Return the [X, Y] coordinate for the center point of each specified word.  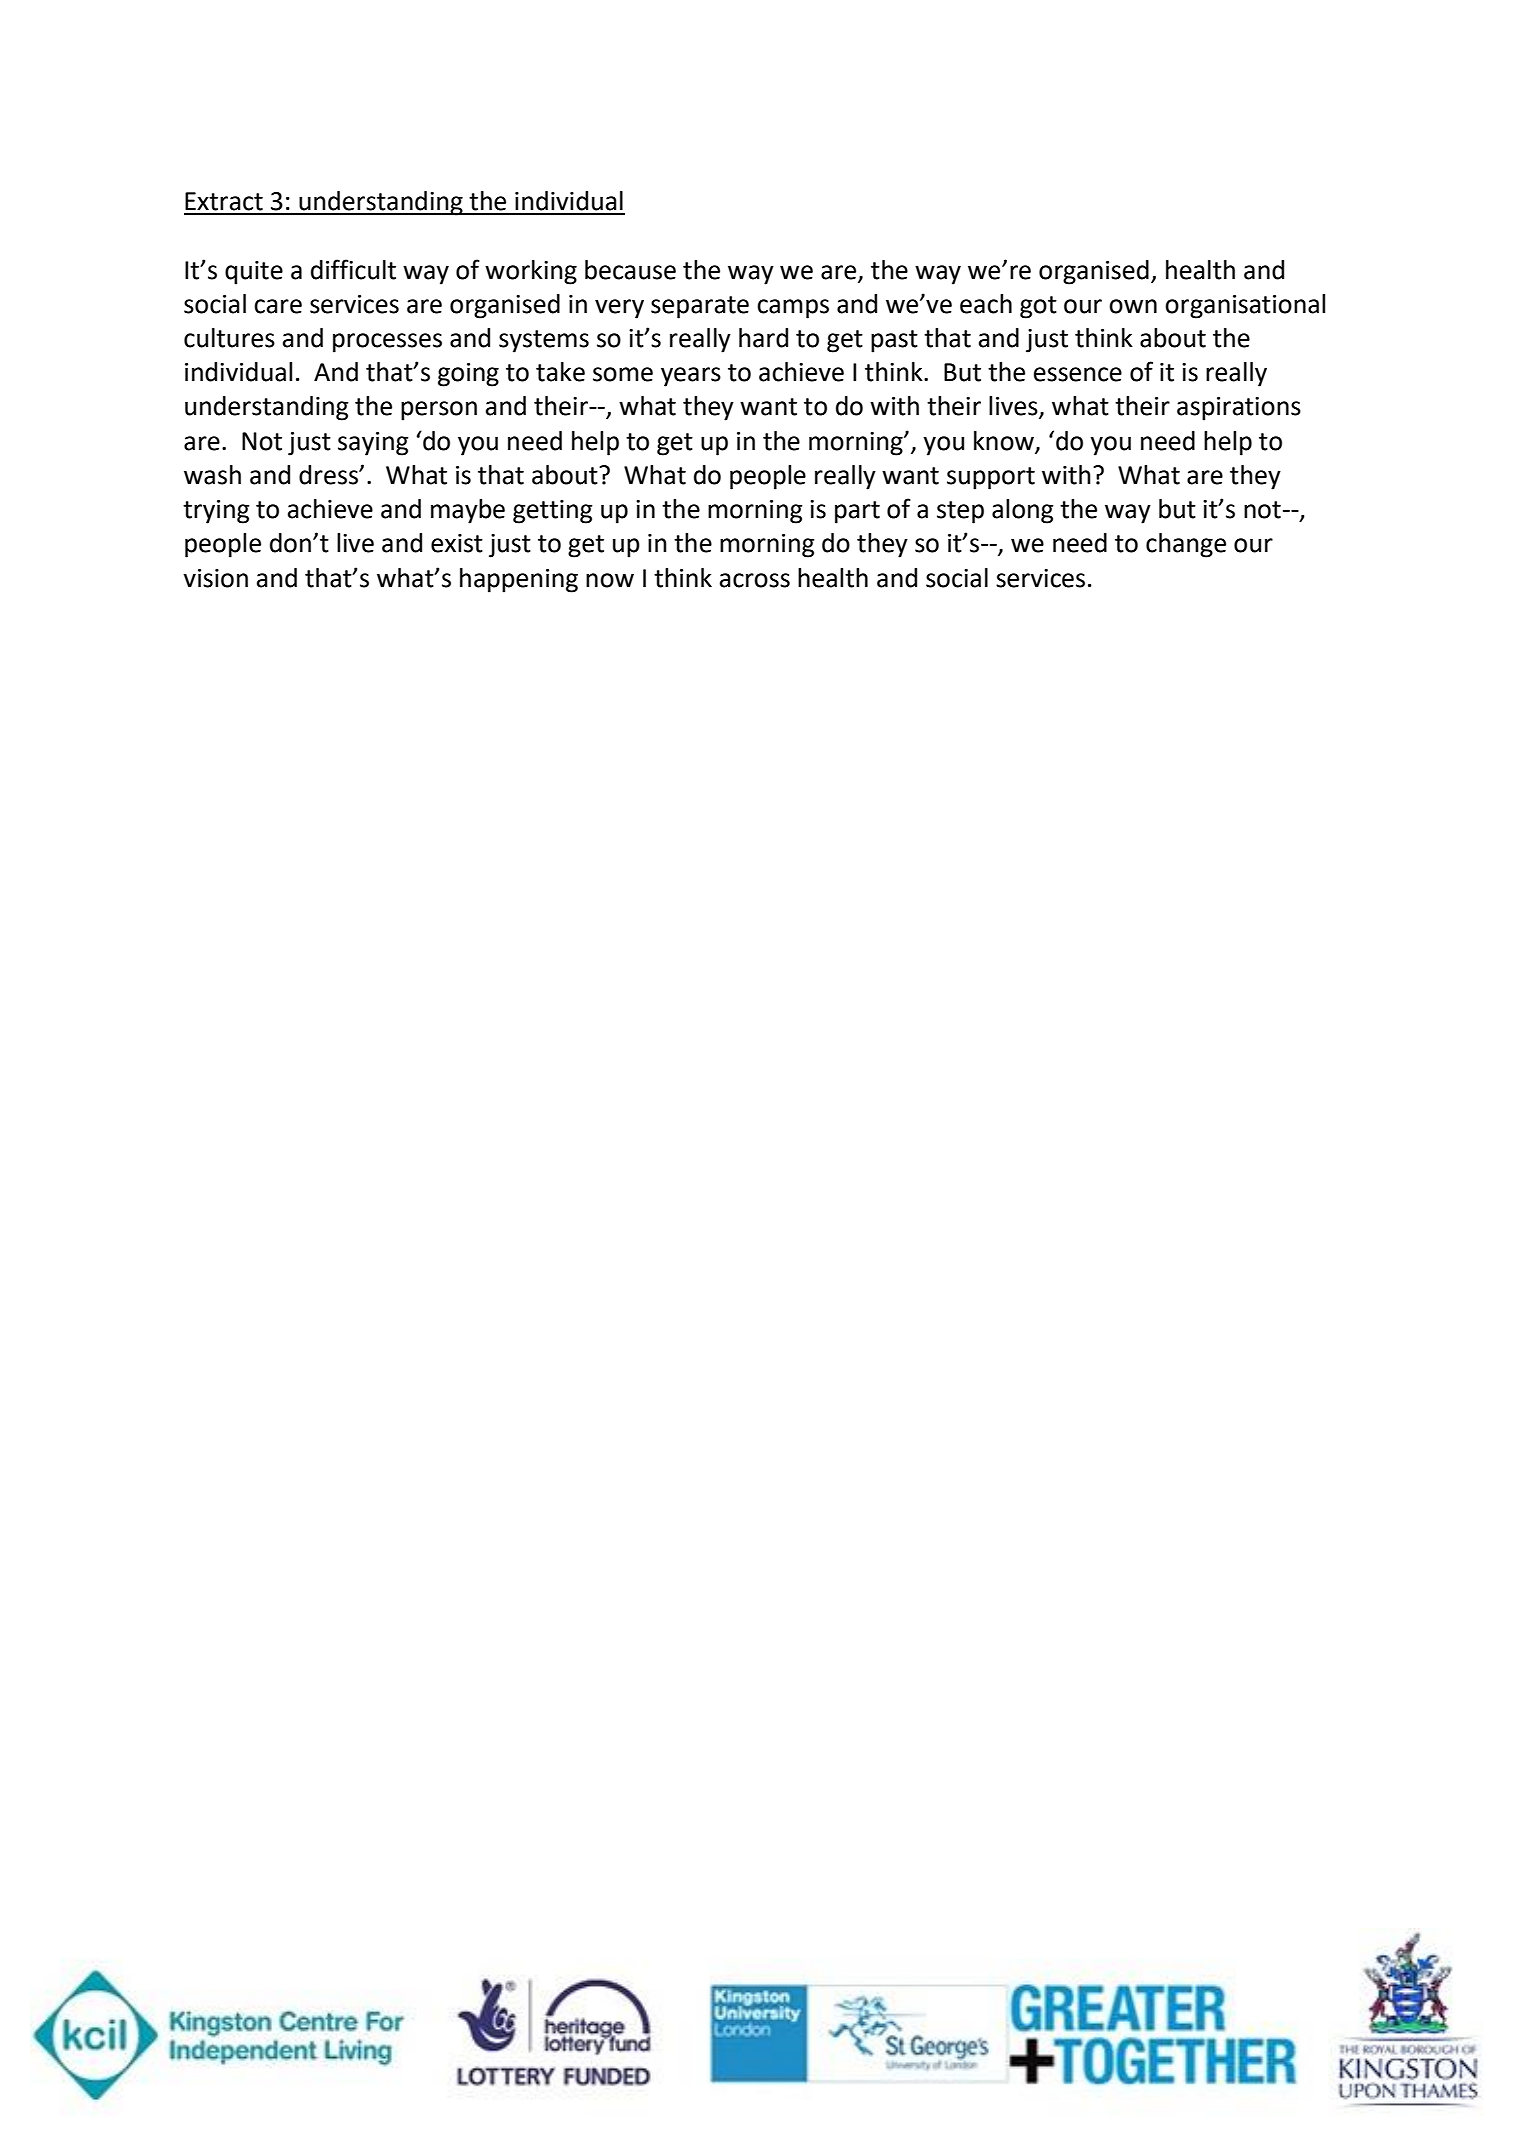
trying [216, 512]
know [1005, 441]
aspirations [1239, 409]
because [630, 270]
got [1038, 307]
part [857, 512]
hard [763, 338]
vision [215, 578]
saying [373, 444]
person [439, 411]
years [691, 377]
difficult [353, 269]
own [1133, 306]
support [991, 478]
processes [387, 343]
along [1023, 511]
